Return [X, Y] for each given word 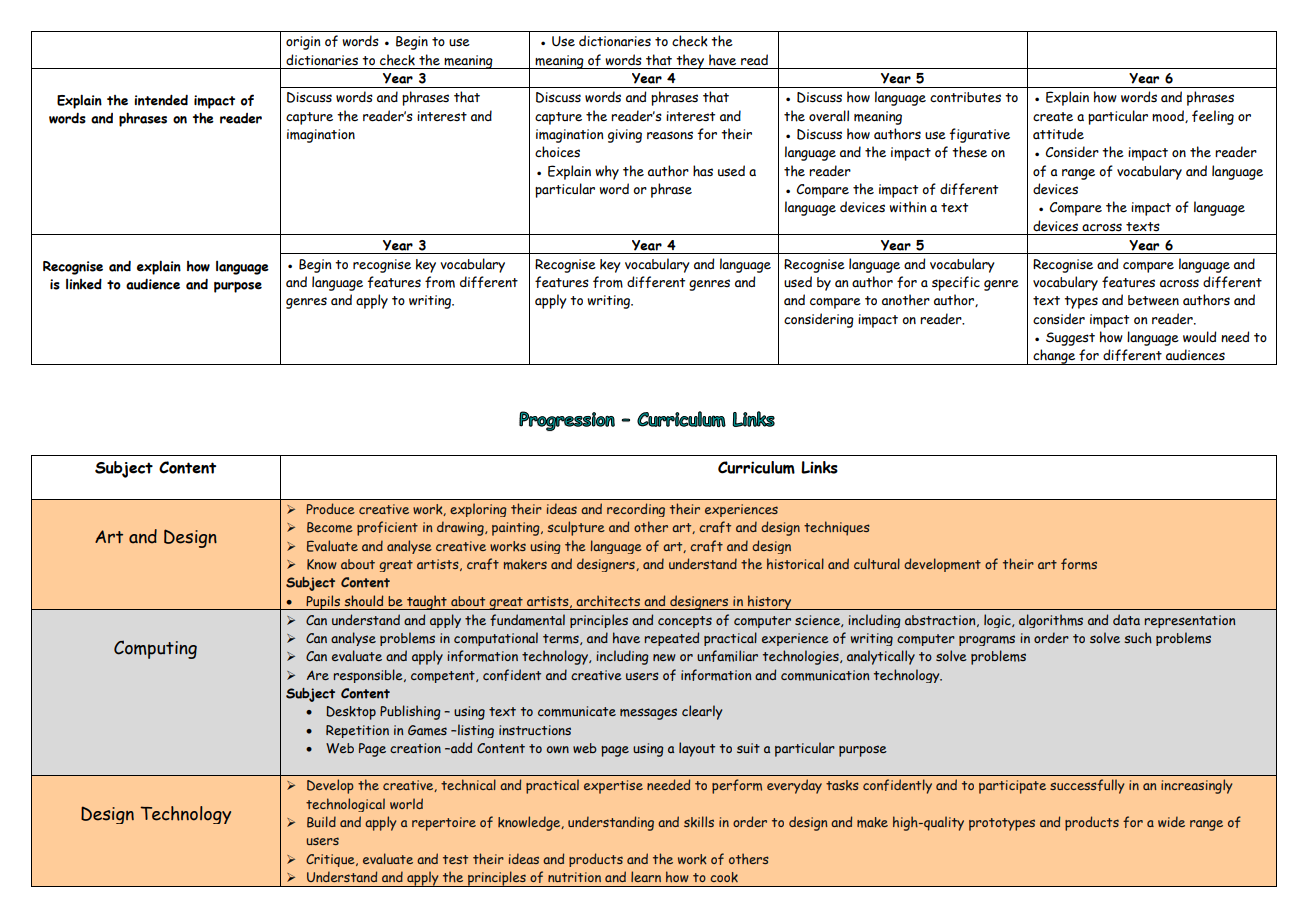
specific [956, 283]
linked [84, 284]
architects [608, 601]
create [1053, 117]
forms [1079, 564]
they [690, 61]
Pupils [323, 602]
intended [161, 100]
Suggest [1070, 339]
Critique [331, 860]
